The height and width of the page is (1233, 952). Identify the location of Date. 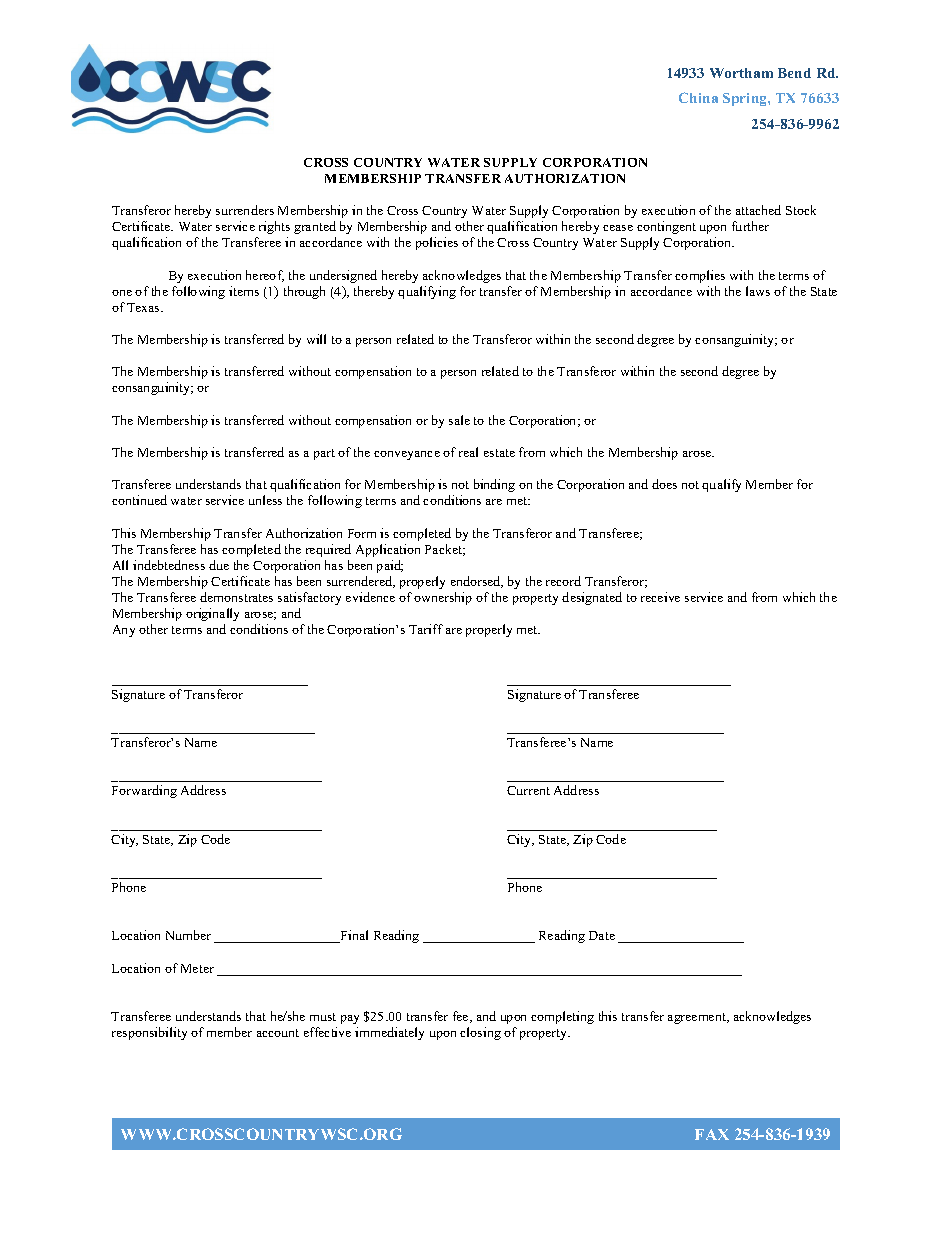
(602, 935).
